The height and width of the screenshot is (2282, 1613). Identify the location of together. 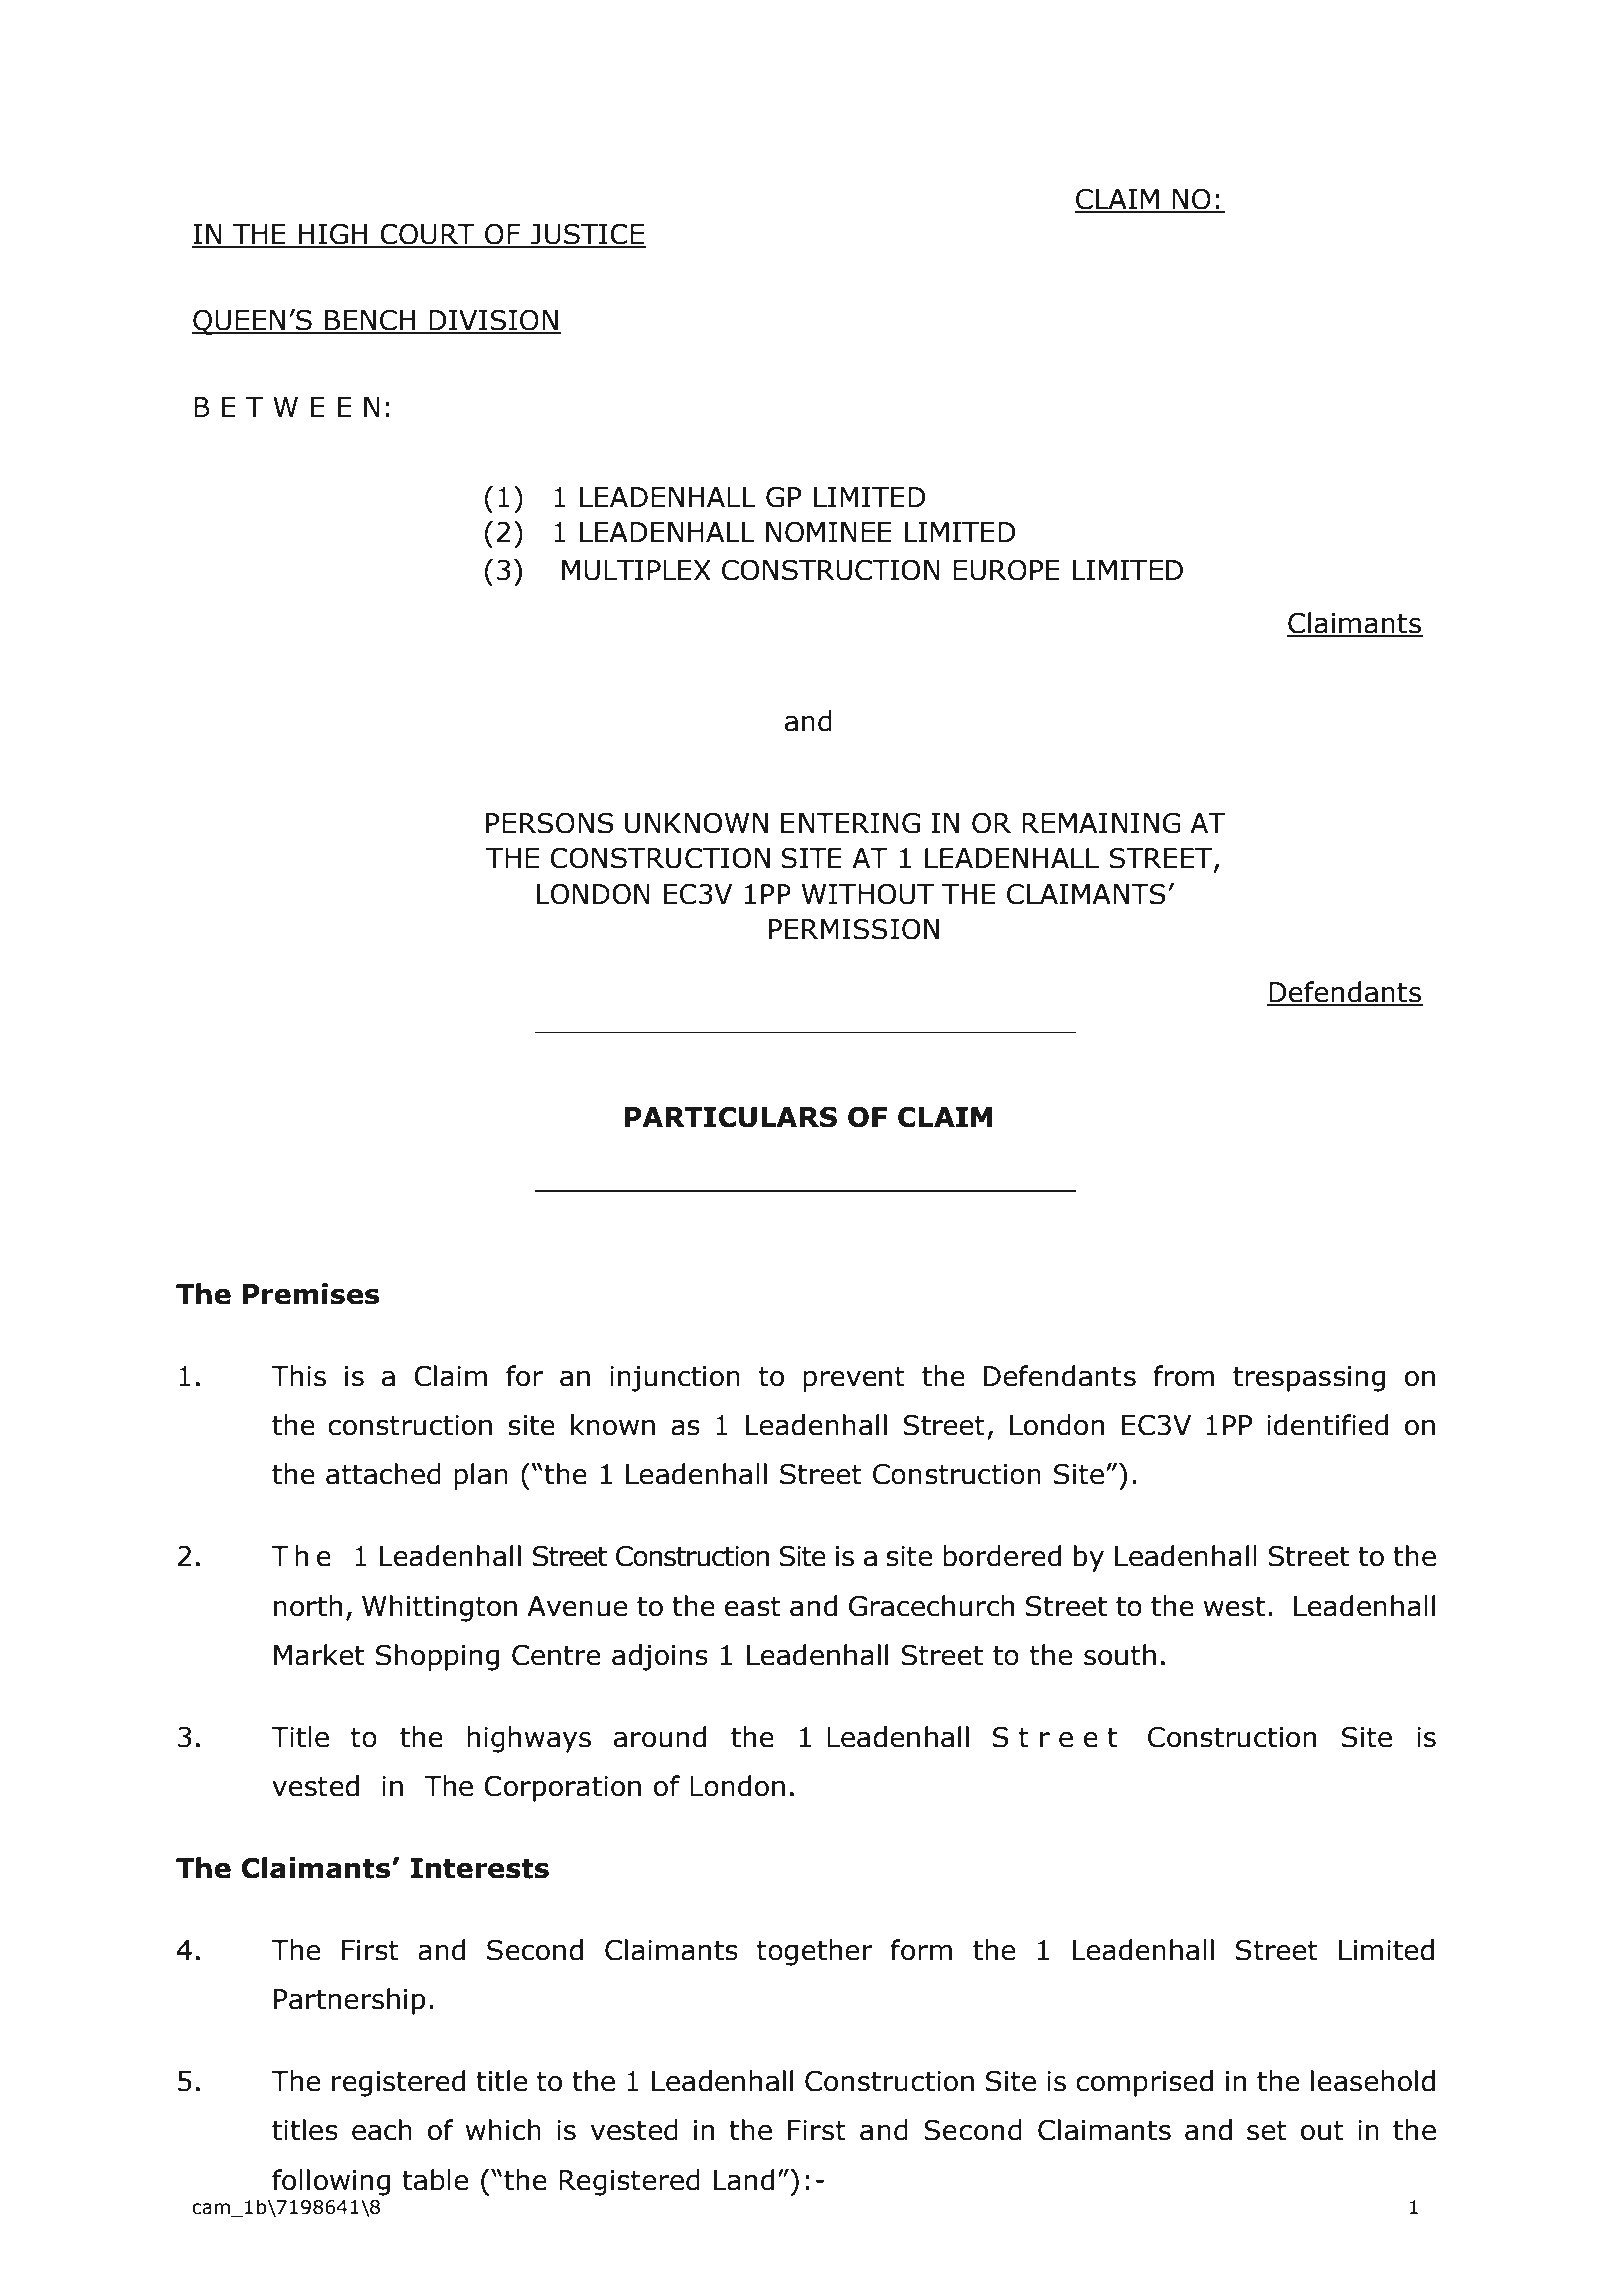
(815, 1952).
